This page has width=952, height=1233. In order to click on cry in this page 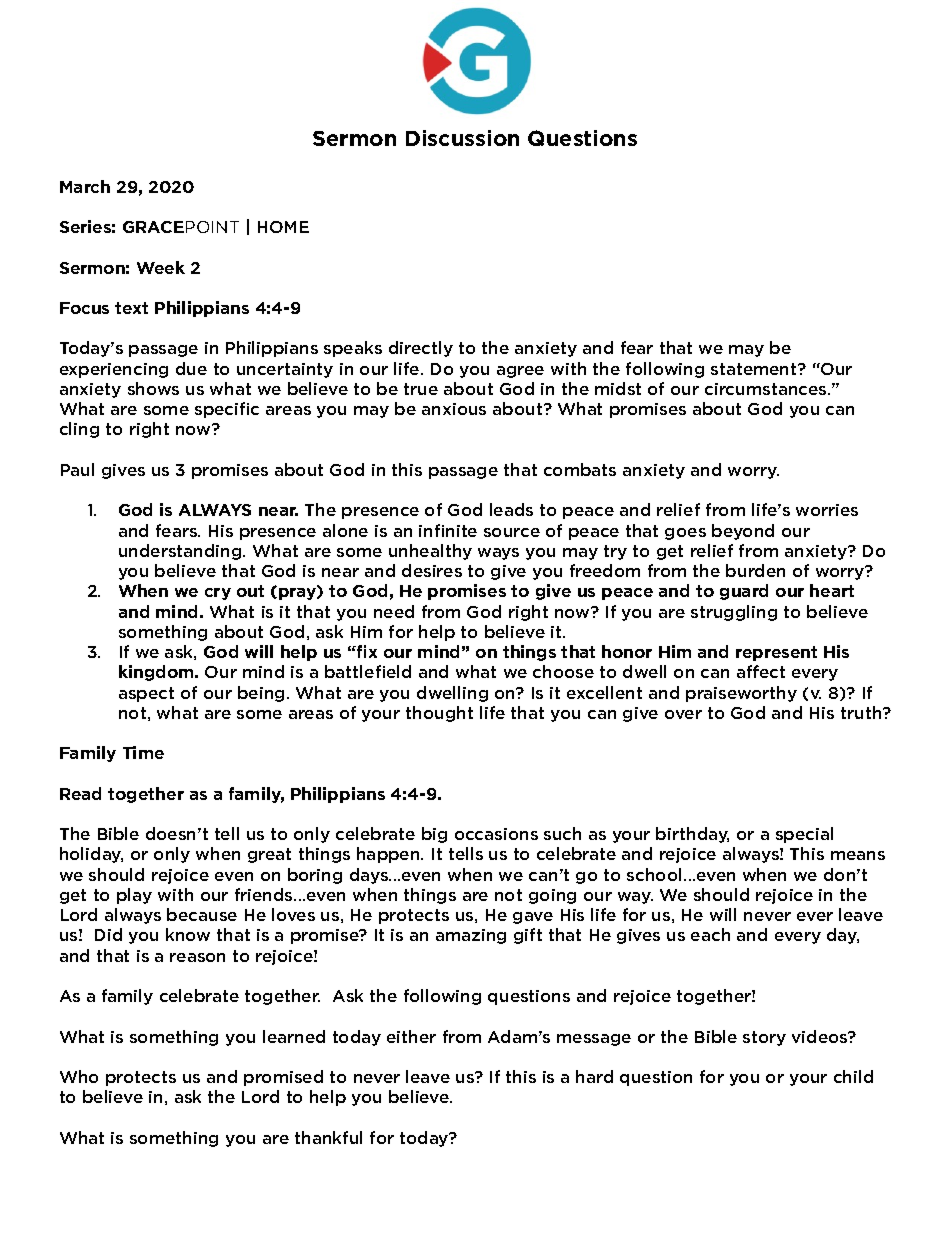, I will do `click(218, 594)`.
